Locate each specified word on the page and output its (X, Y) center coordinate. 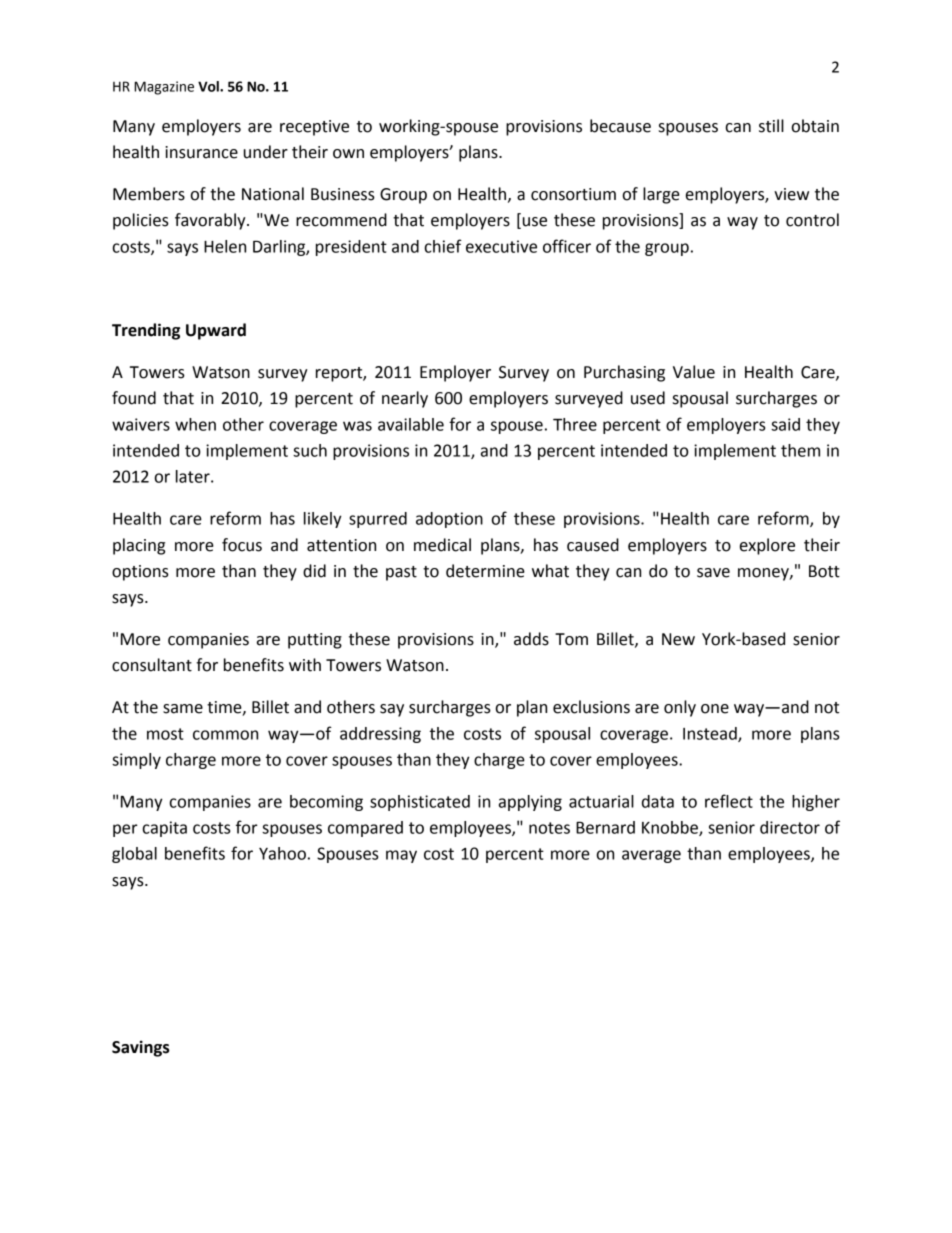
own (348, 154)
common (225, 735)
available (411, 424)
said (785, 424)
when (195, 424)
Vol (209, 86)
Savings (141, 1048)
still (771, 126)
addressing (380, 735)
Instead (711, 734)
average (651, 856)
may (401, 856)
